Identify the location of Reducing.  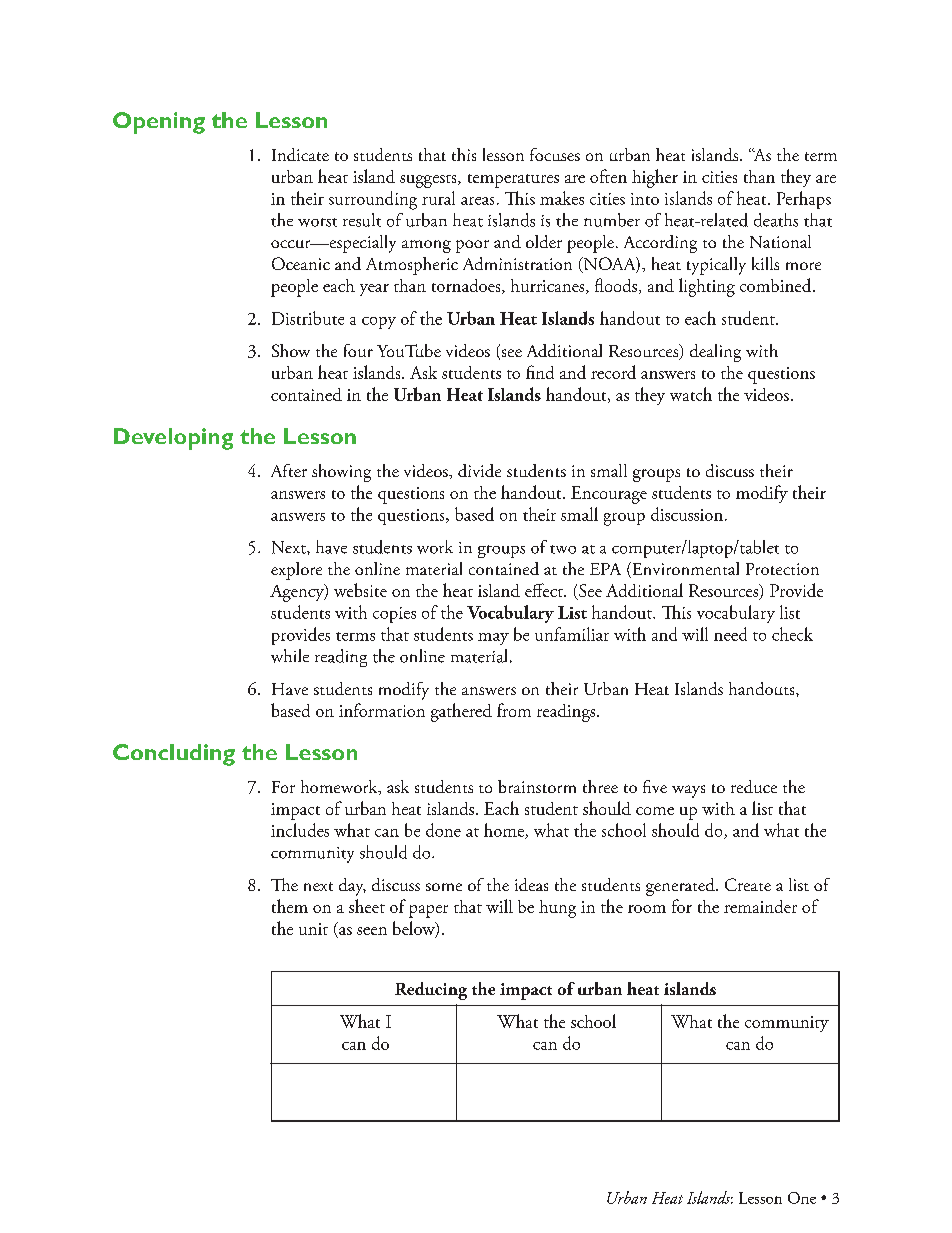
(431, 991).
